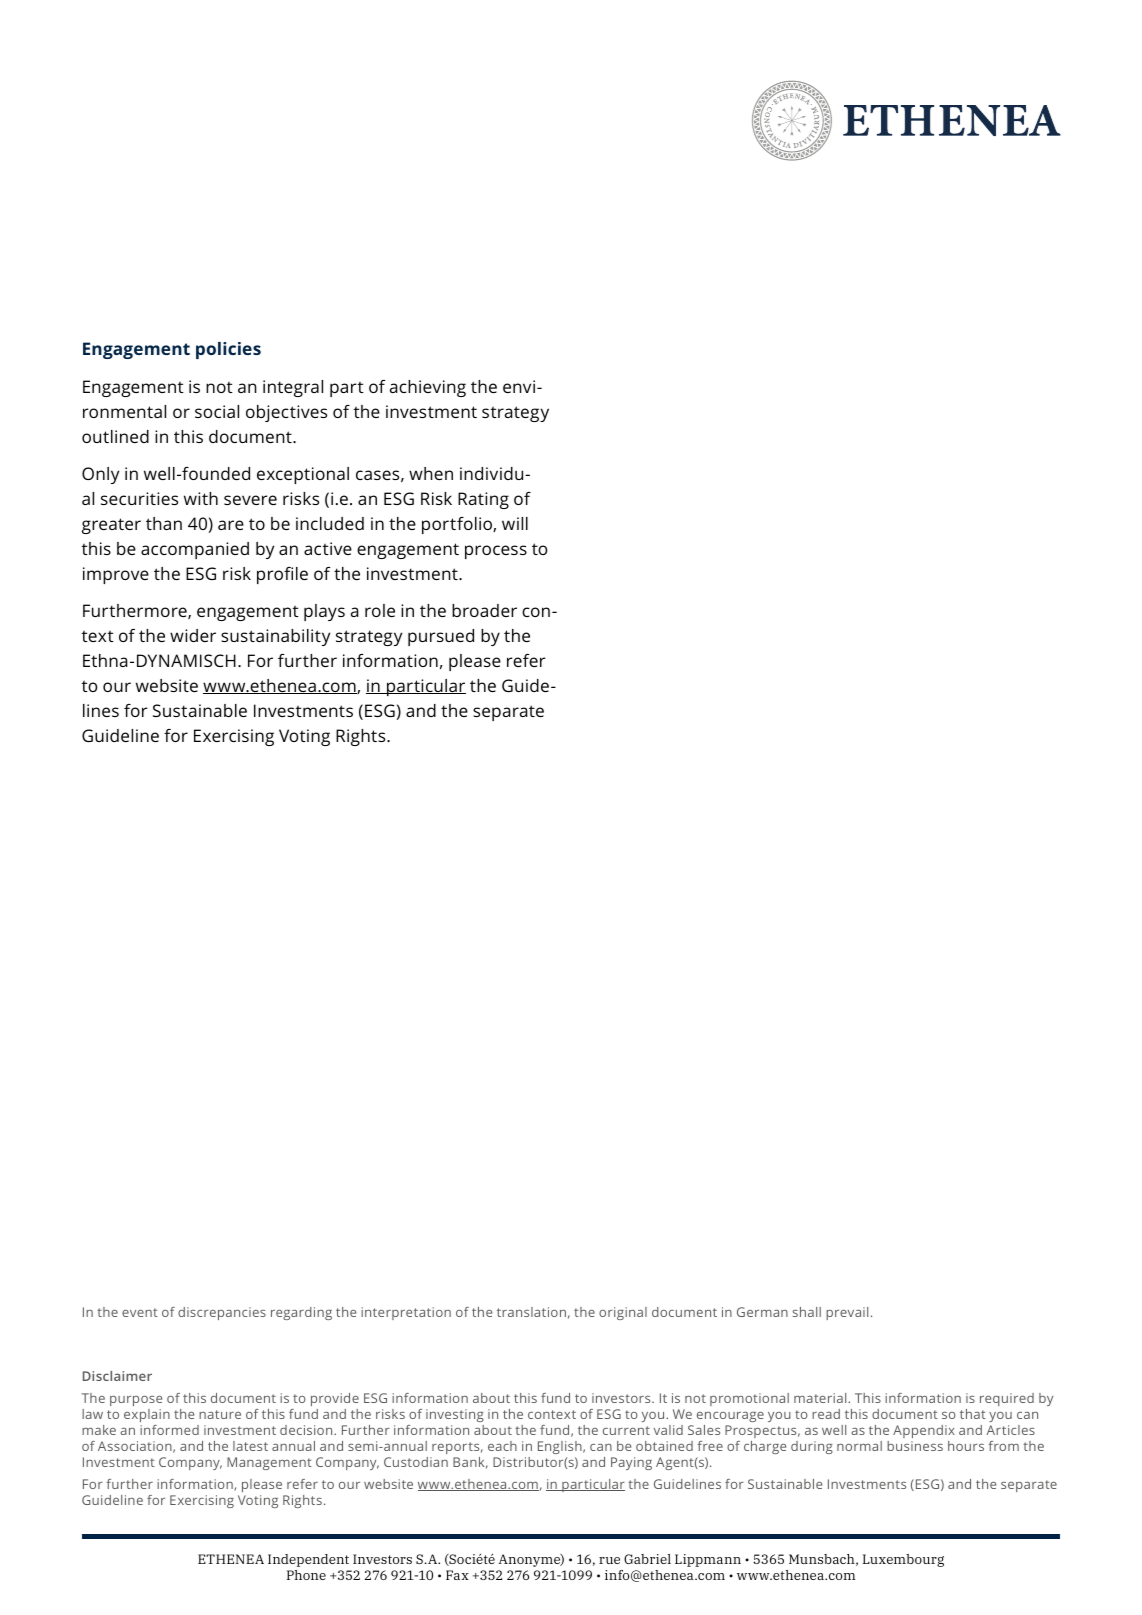 Image resolution: width=1142 pixels, height=1615 pixels. I want to click on achieving, so click(428, 388).
